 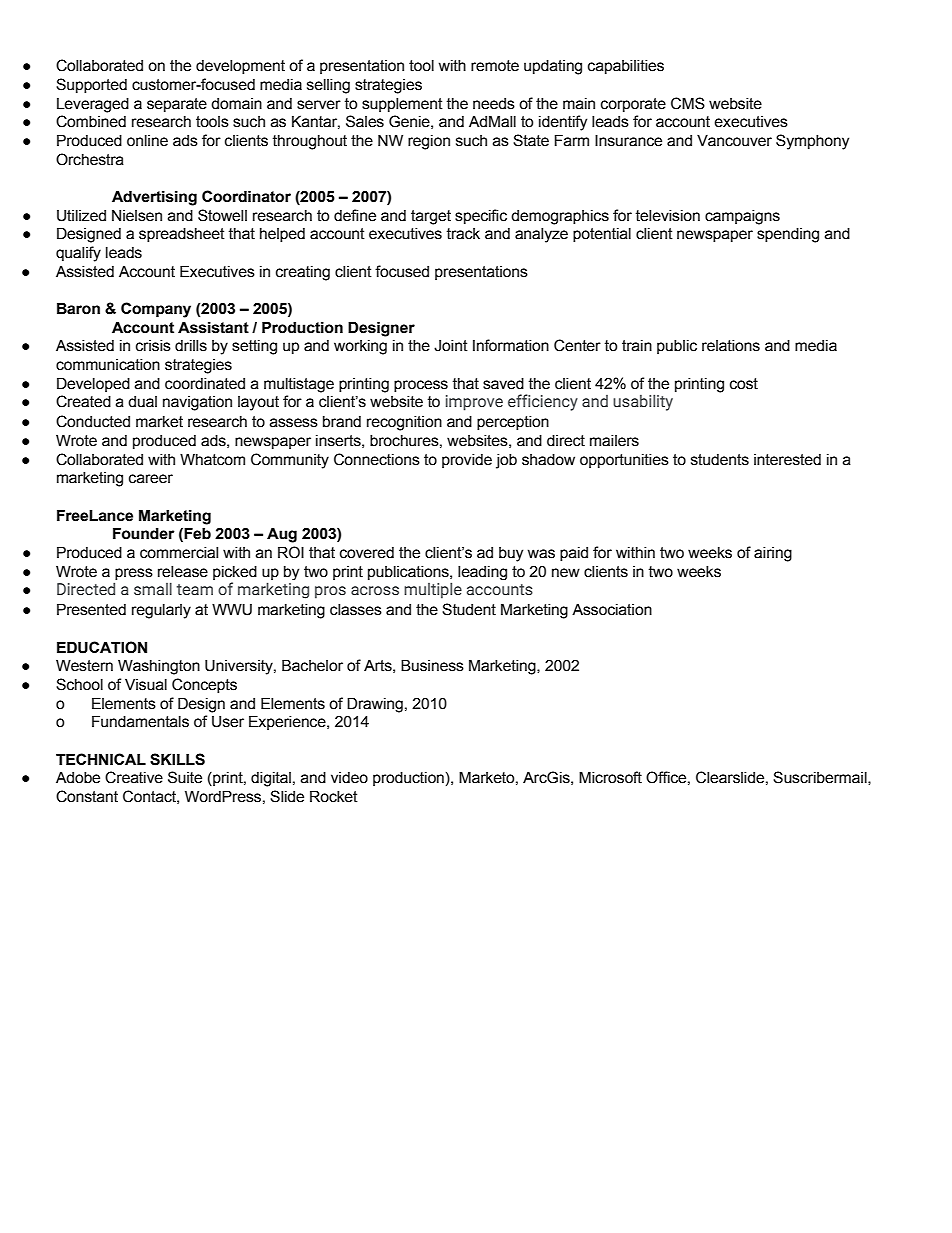 I want to click on supplement, so click(x=402, y=105).
